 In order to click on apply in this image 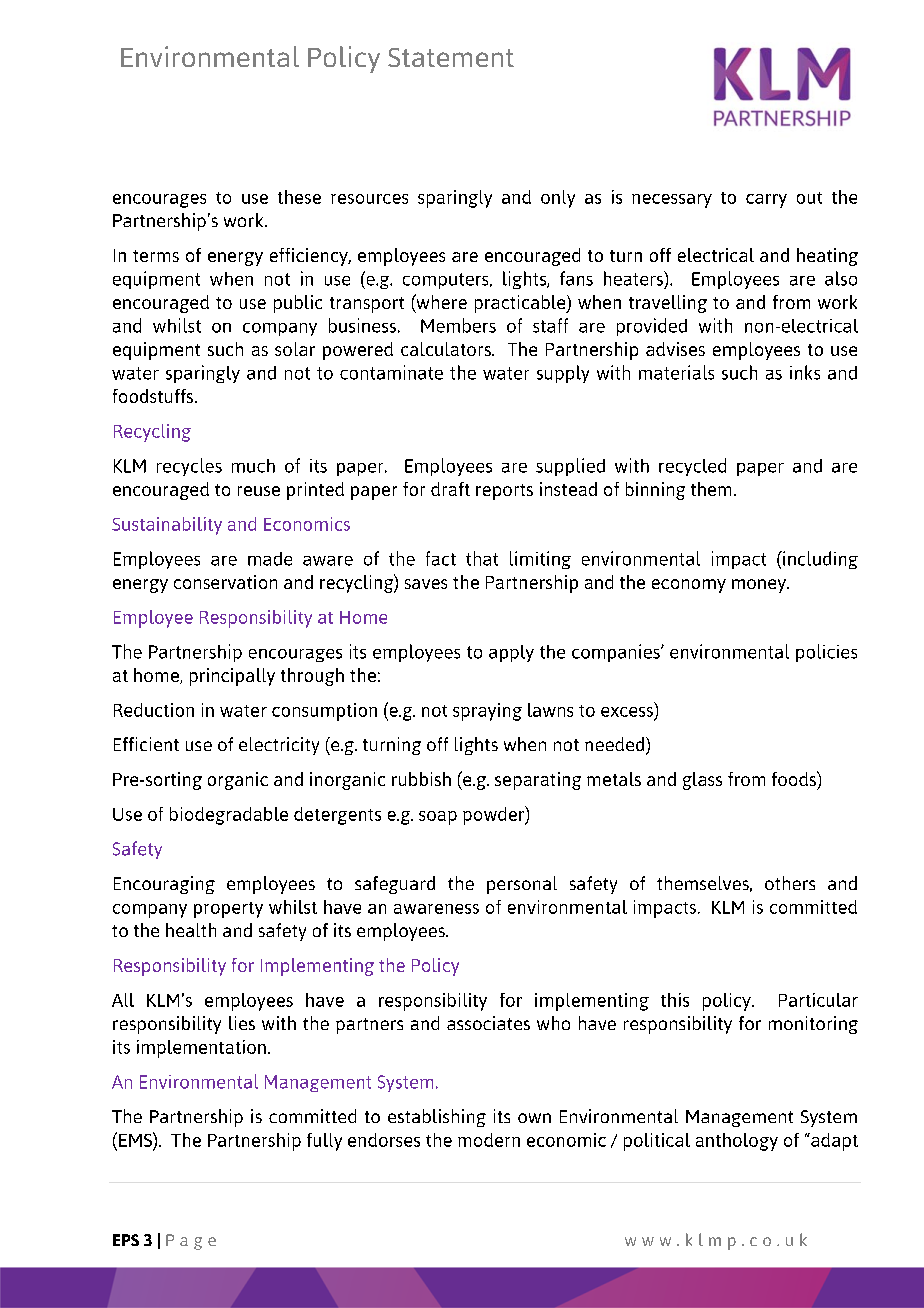, I will do `click(511, 653)`.
